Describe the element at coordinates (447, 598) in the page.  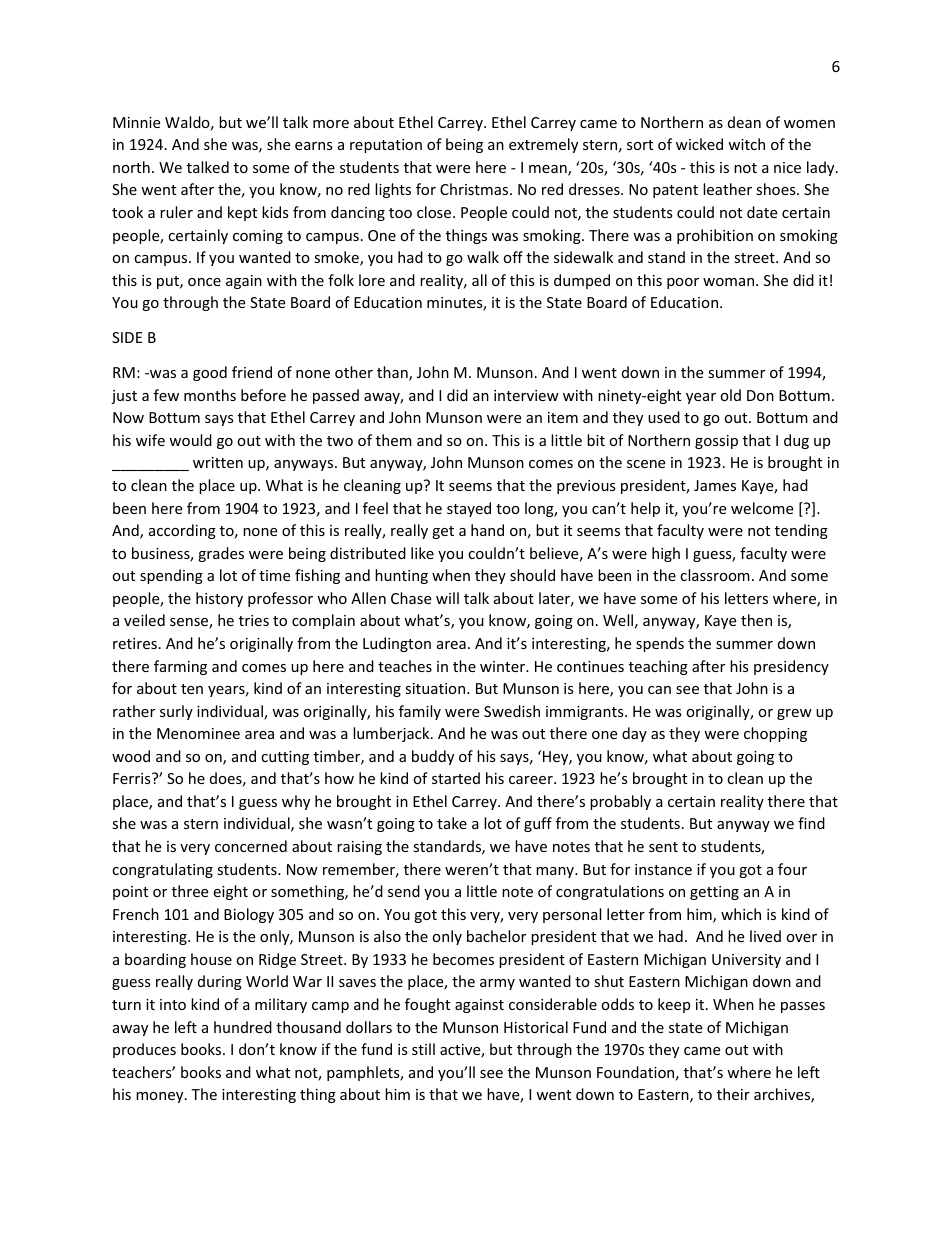
I see `will` at that location.
